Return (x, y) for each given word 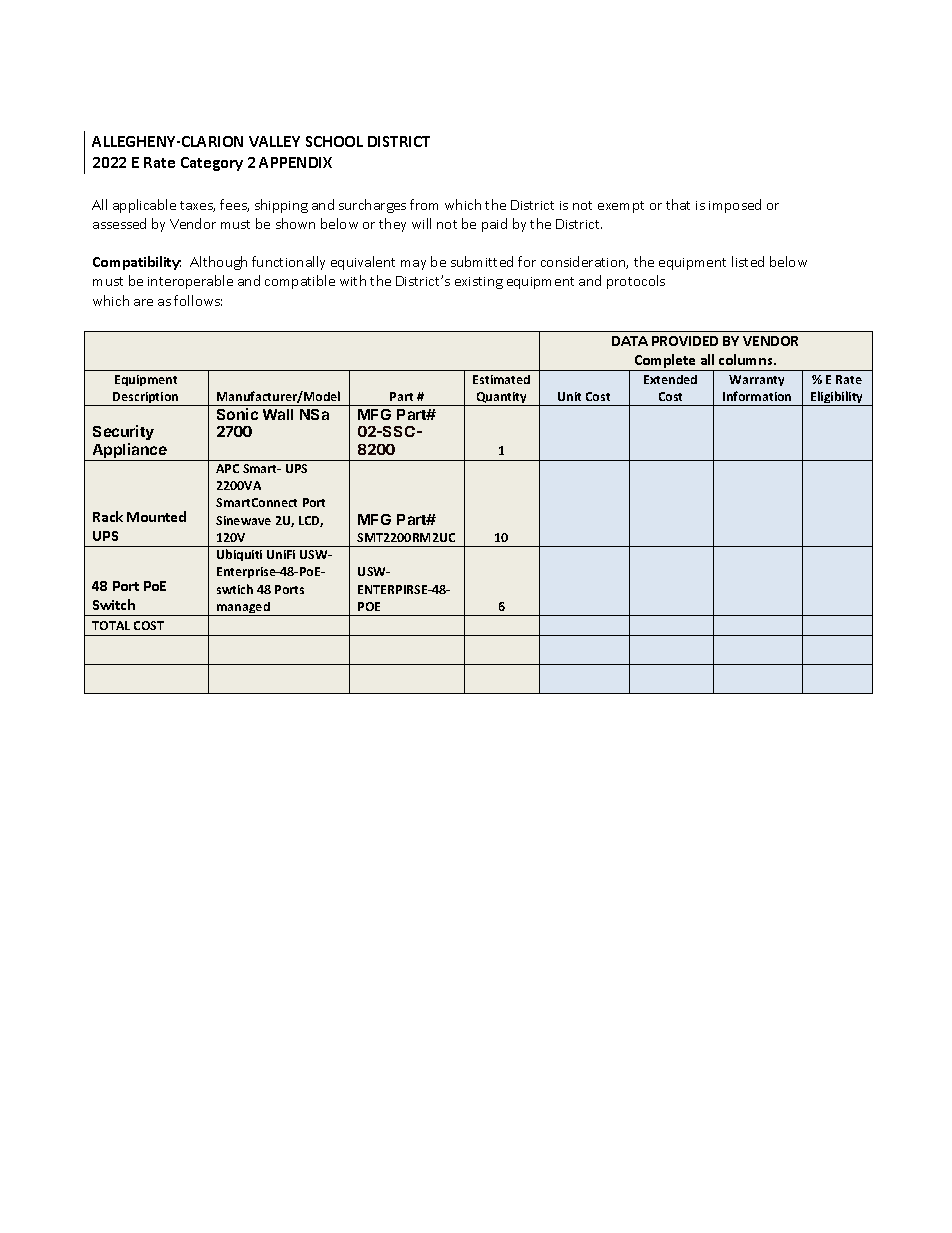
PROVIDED (685, 341)
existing (479, 283)
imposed (735, 206)
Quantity (502, 399)
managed (243, 609)
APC (227, 468)
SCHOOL (334, 141)
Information (757, 396)
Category (212, 164)
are (143, 302)
